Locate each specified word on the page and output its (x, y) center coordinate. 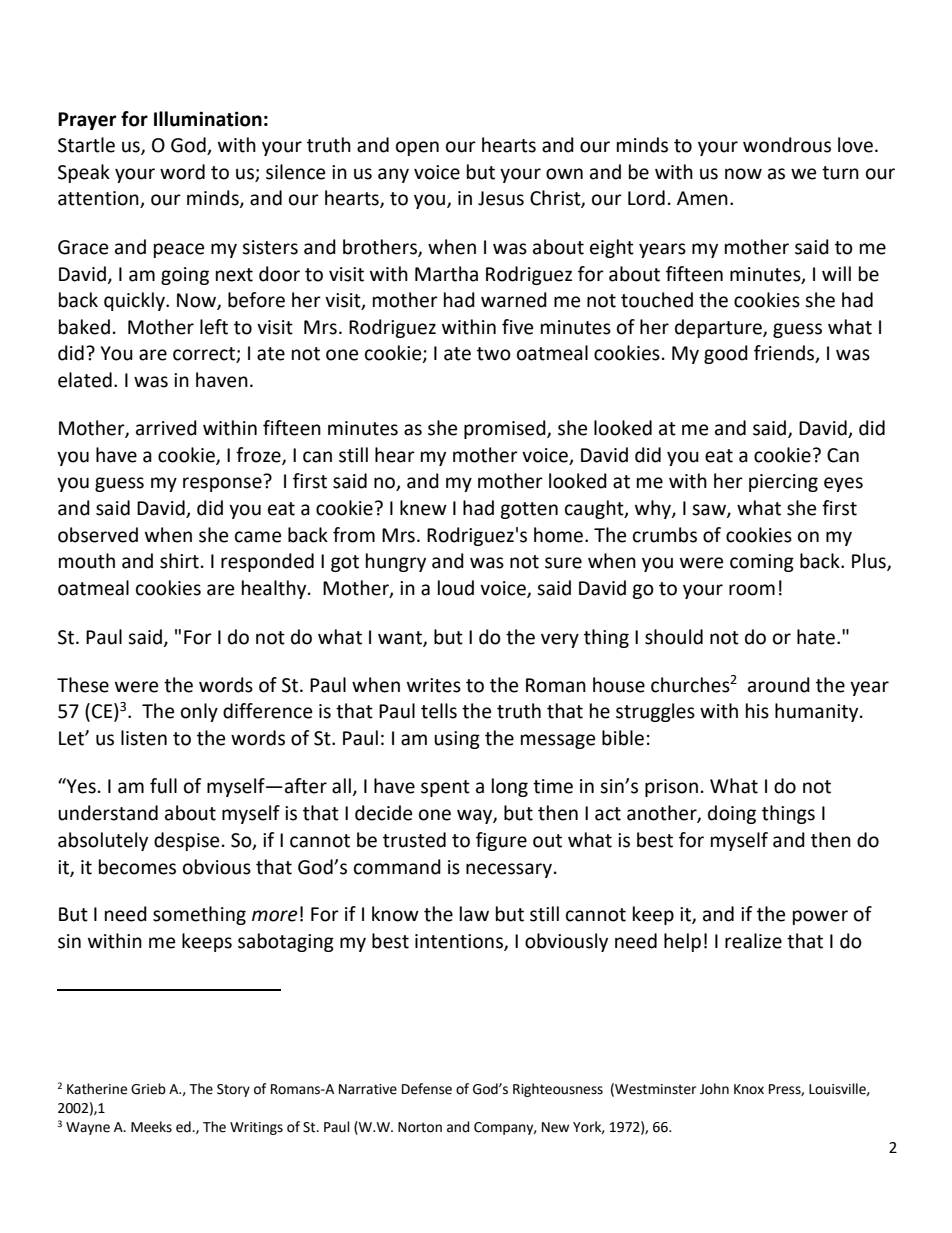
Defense (427, 1089)
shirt (179, 561)
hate (816, 637)
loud (456, 588)
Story (233, 1090)
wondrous (787, 145)
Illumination (208, 119)
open (417, 148)
